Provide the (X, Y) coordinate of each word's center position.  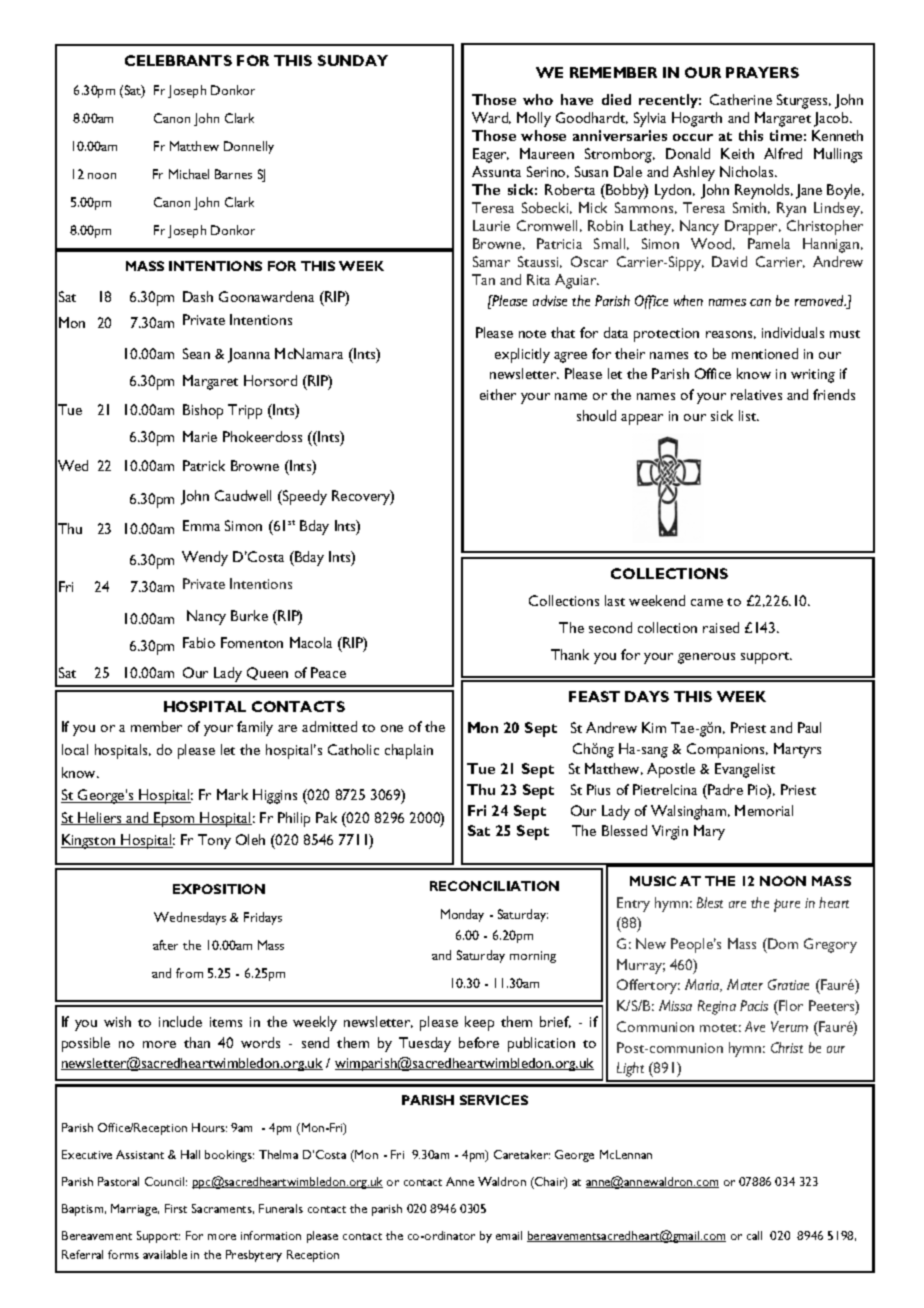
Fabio (199, 642)
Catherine (741, 99)
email (509, 1235)
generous (706, 658)
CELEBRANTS (178, 60)
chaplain (409, 751)
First (176, 1208)
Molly (534, 119)
